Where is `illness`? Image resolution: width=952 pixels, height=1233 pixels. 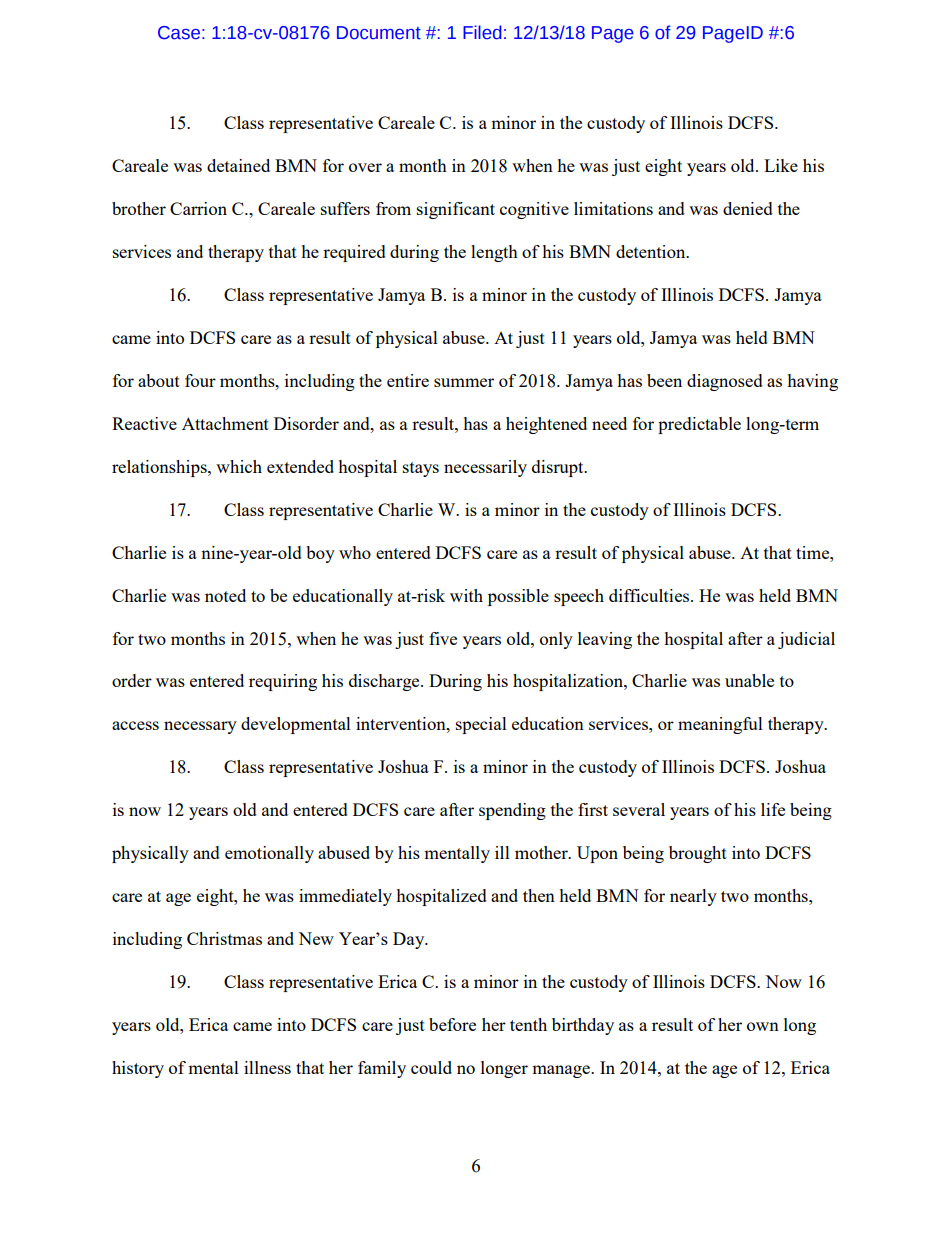 illness is located at coordinates (267, 1067).
